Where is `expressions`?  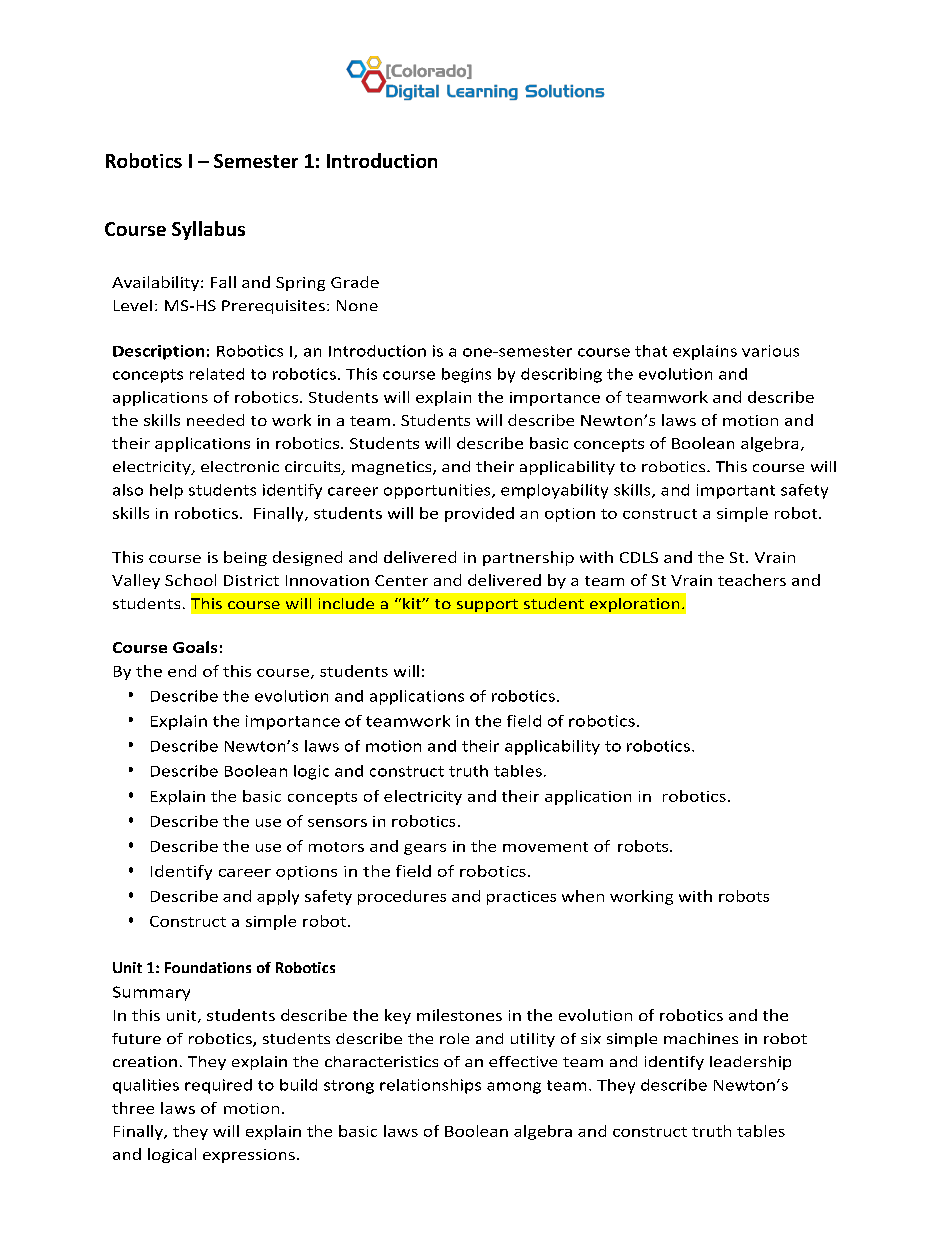
expressions is located at coordinates (249, 1156).
